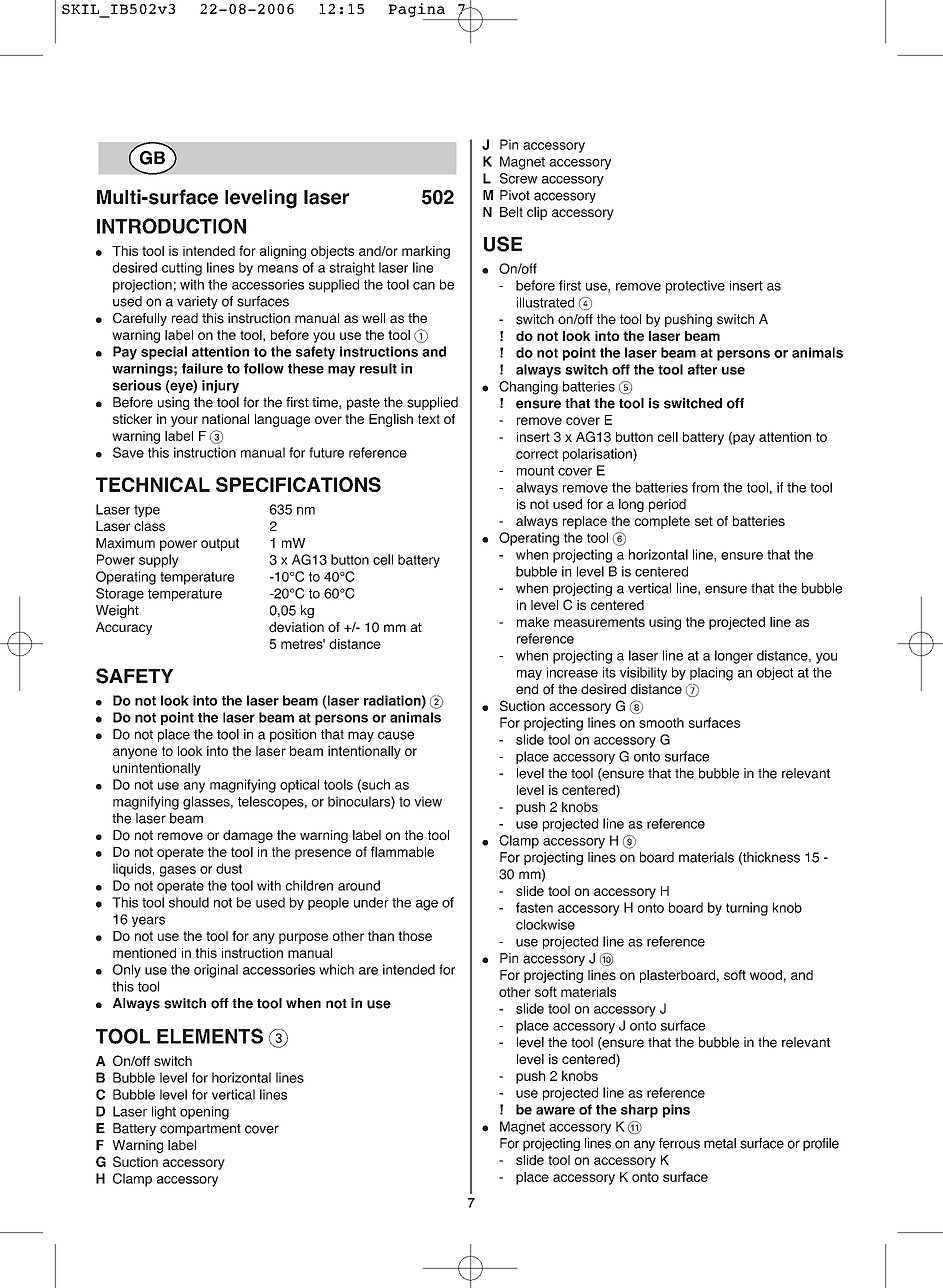 Image resolution: width=943 pixels, height=1288 pixels. I want to click on metal, so click(720, 1143).
